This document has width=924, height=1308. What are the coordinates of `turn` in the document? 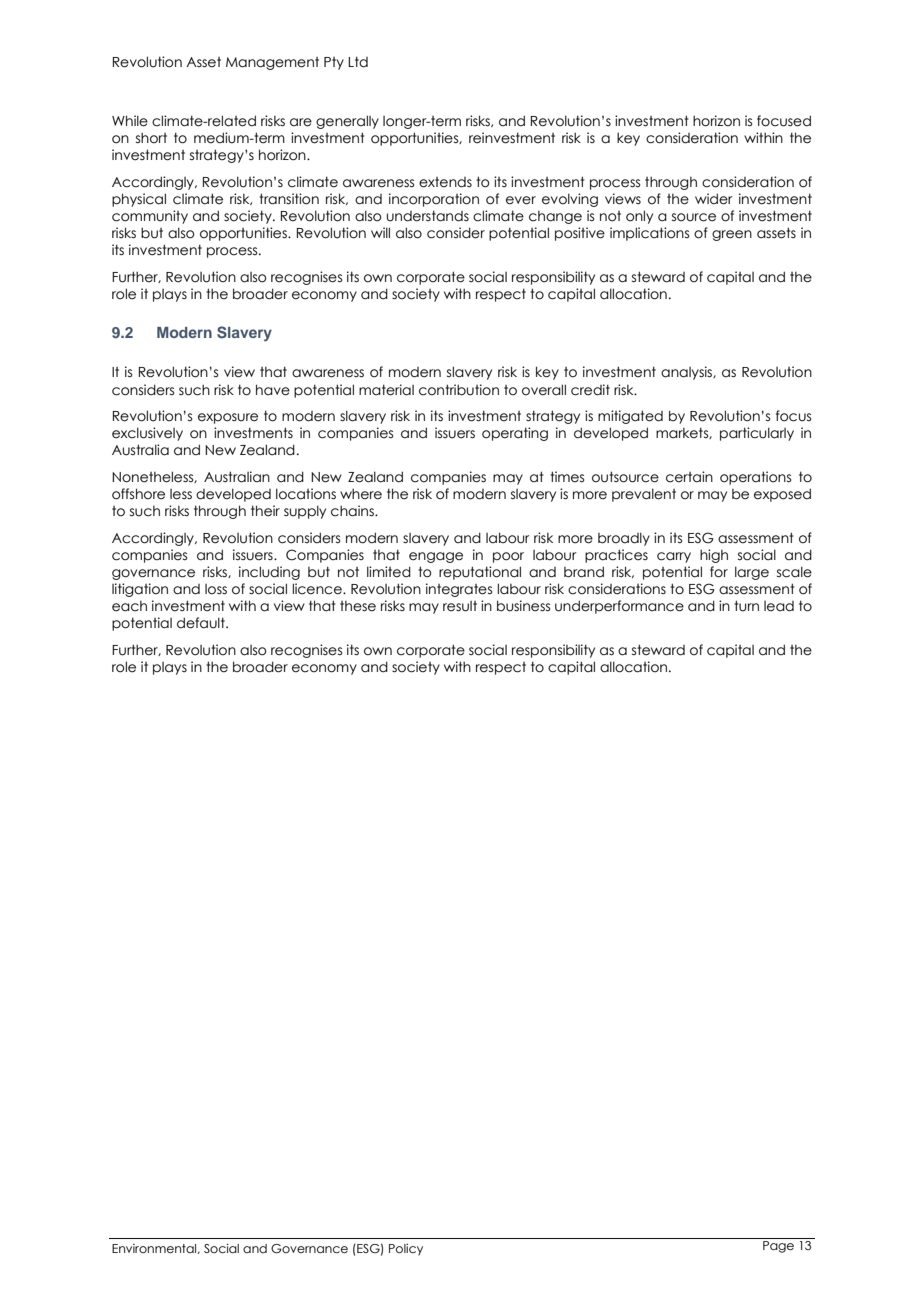 It's located at (746, 606).
